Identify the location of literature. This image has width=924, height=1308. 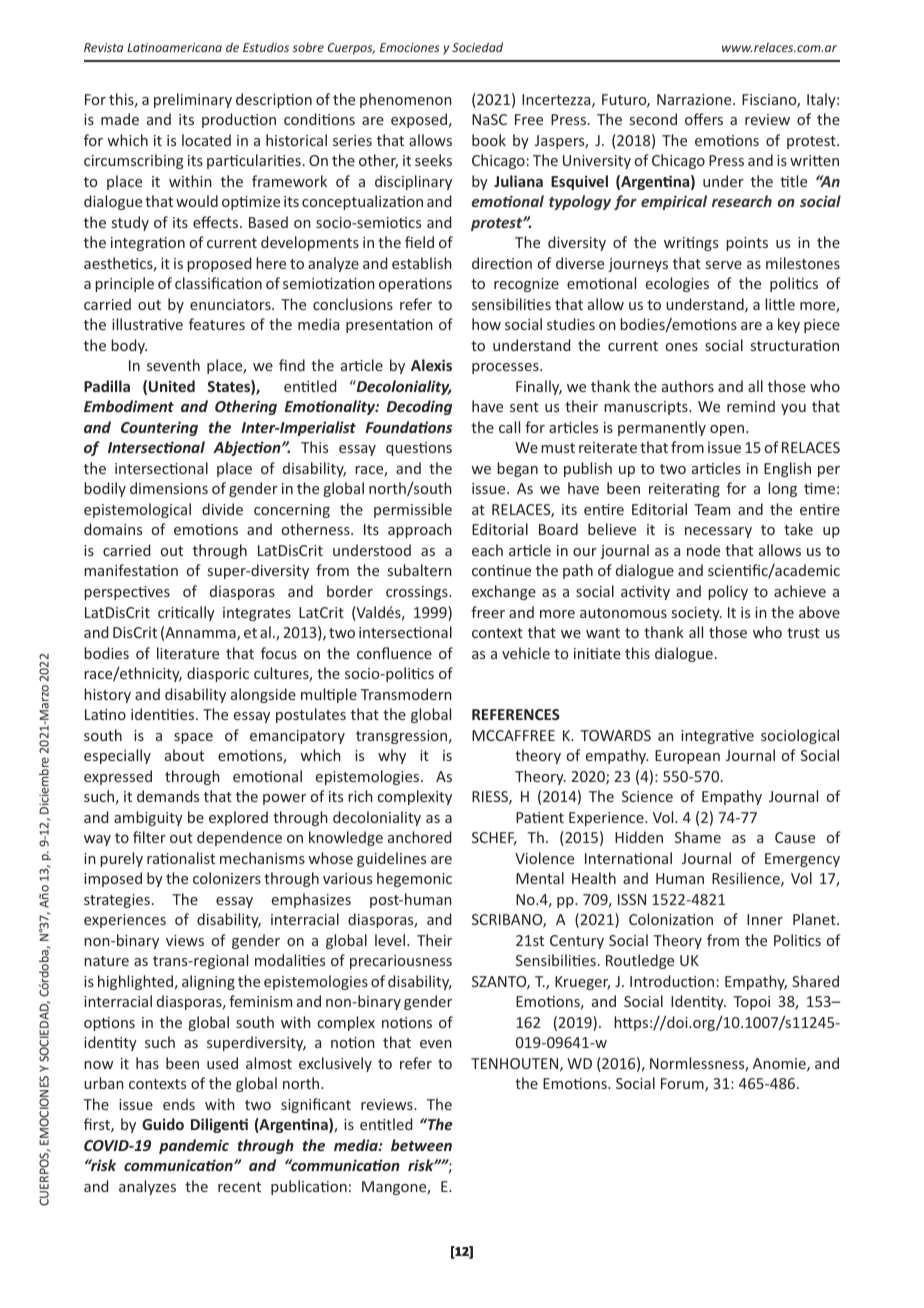
(188, 653).
